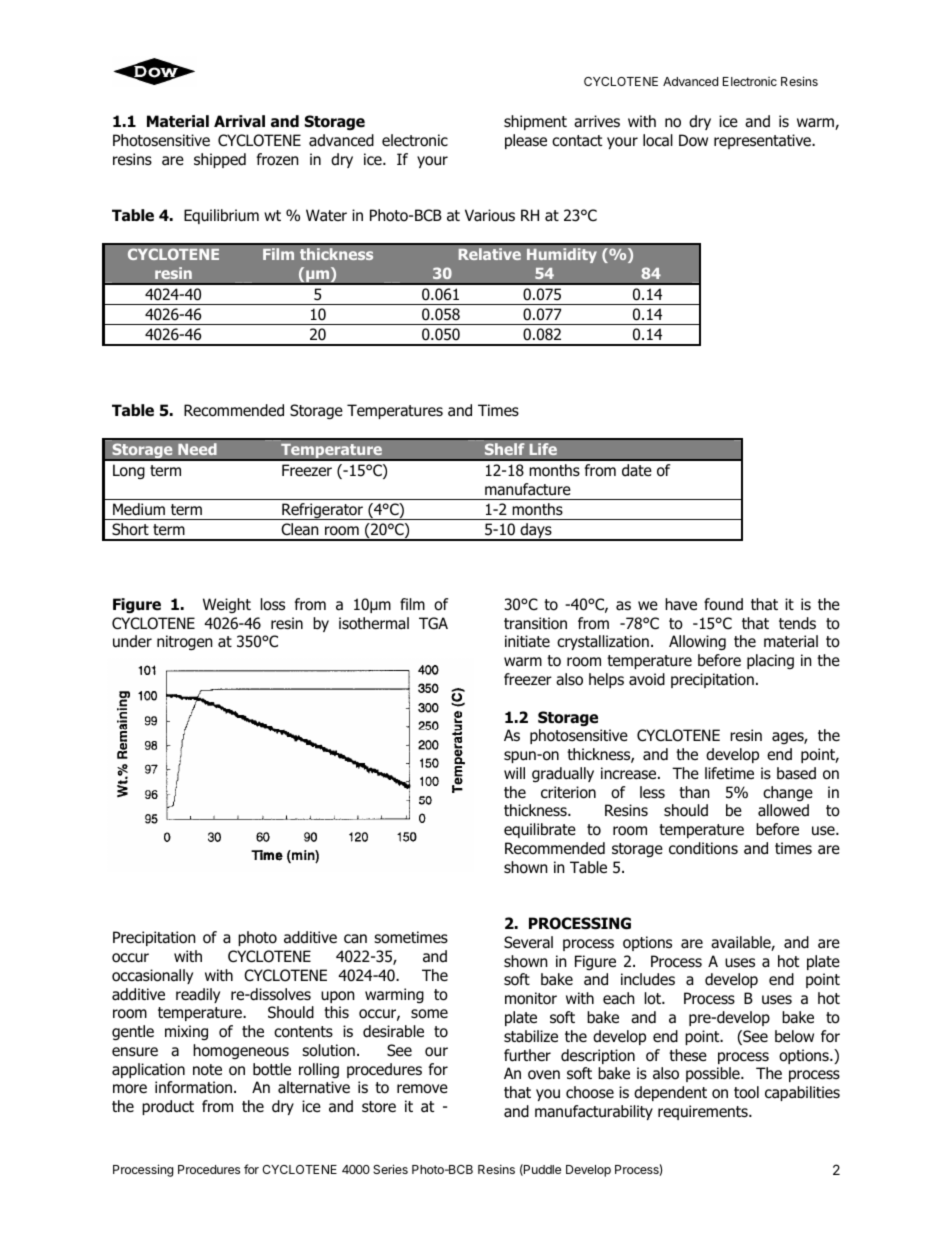 The image size is (952, 1233). I want to click on TGA, so click(433, 623).
